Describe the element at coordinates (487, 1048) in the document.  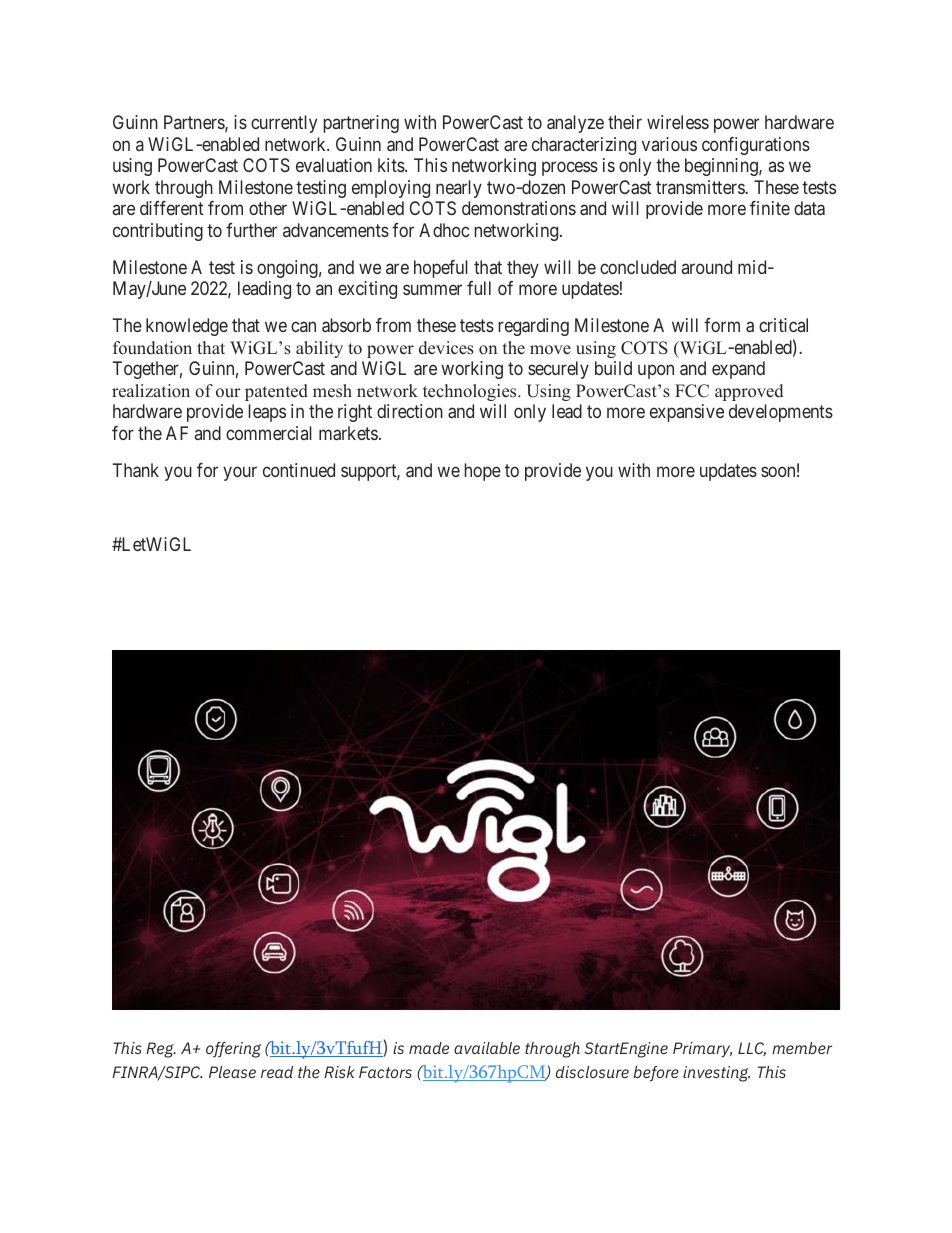
I see `available` at that location.
